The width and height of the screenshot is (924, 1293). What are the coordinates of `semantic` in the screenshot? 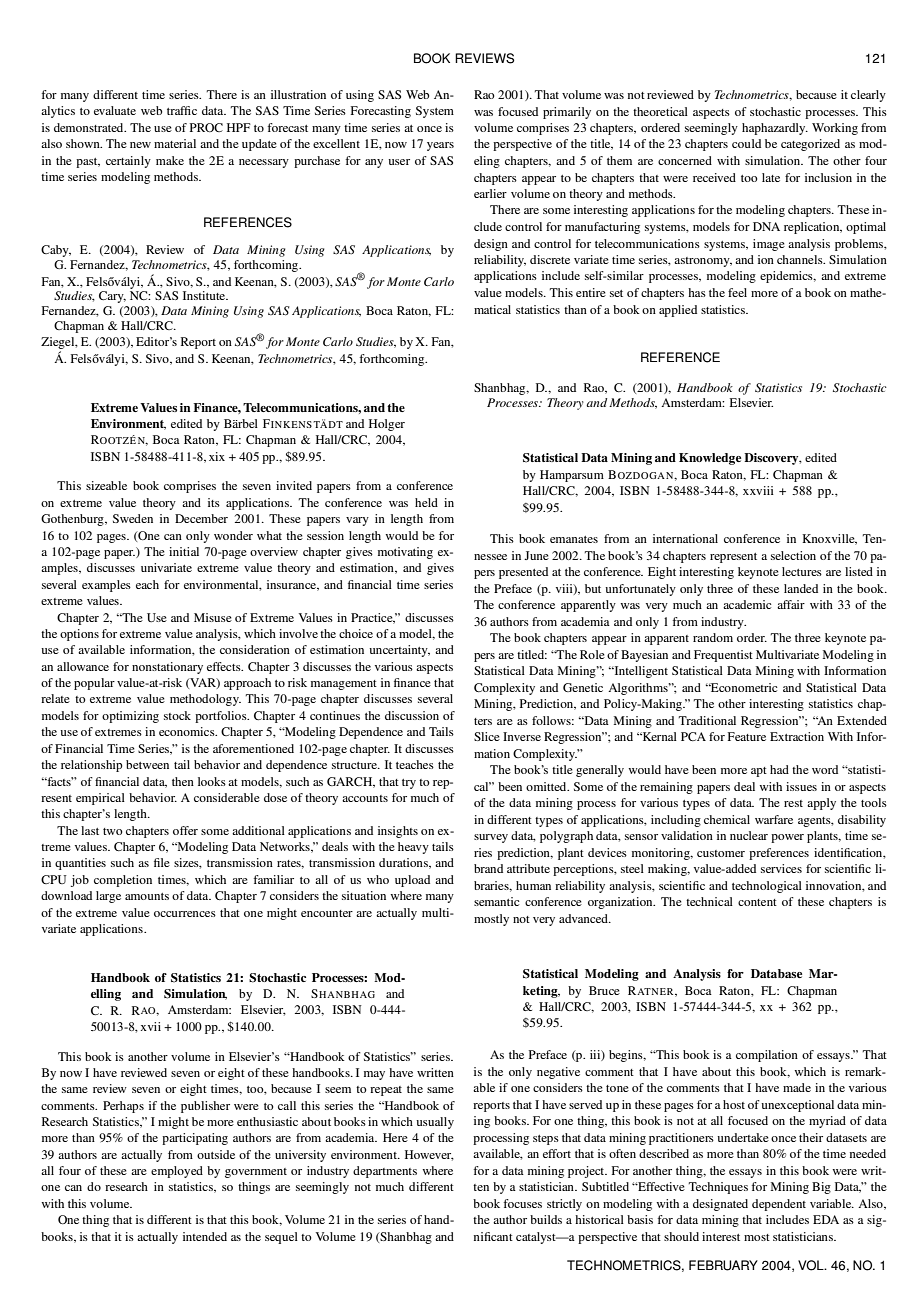 It's located at (496, 901).
